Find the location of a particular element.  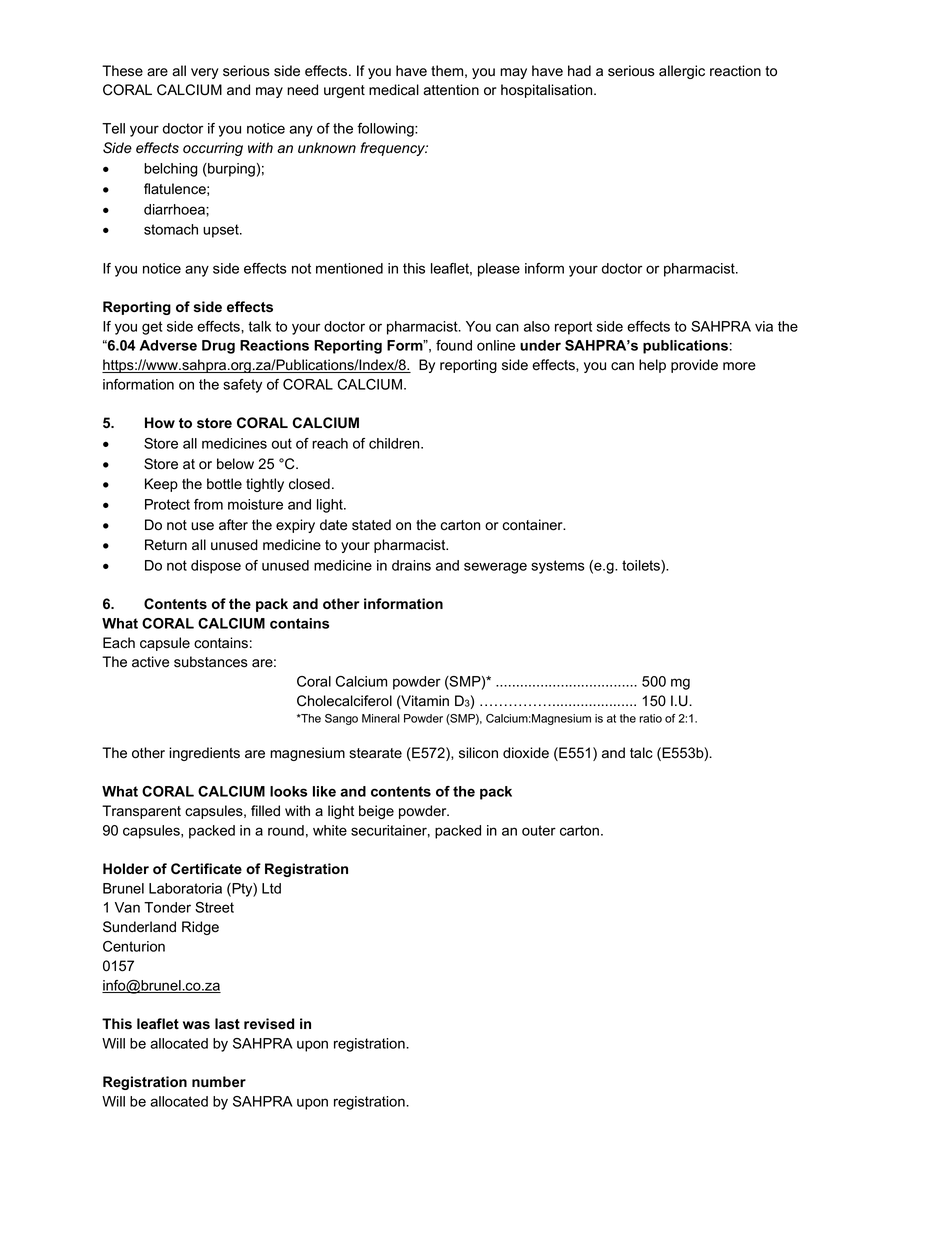

outer is located at coordinates (539, 830).
